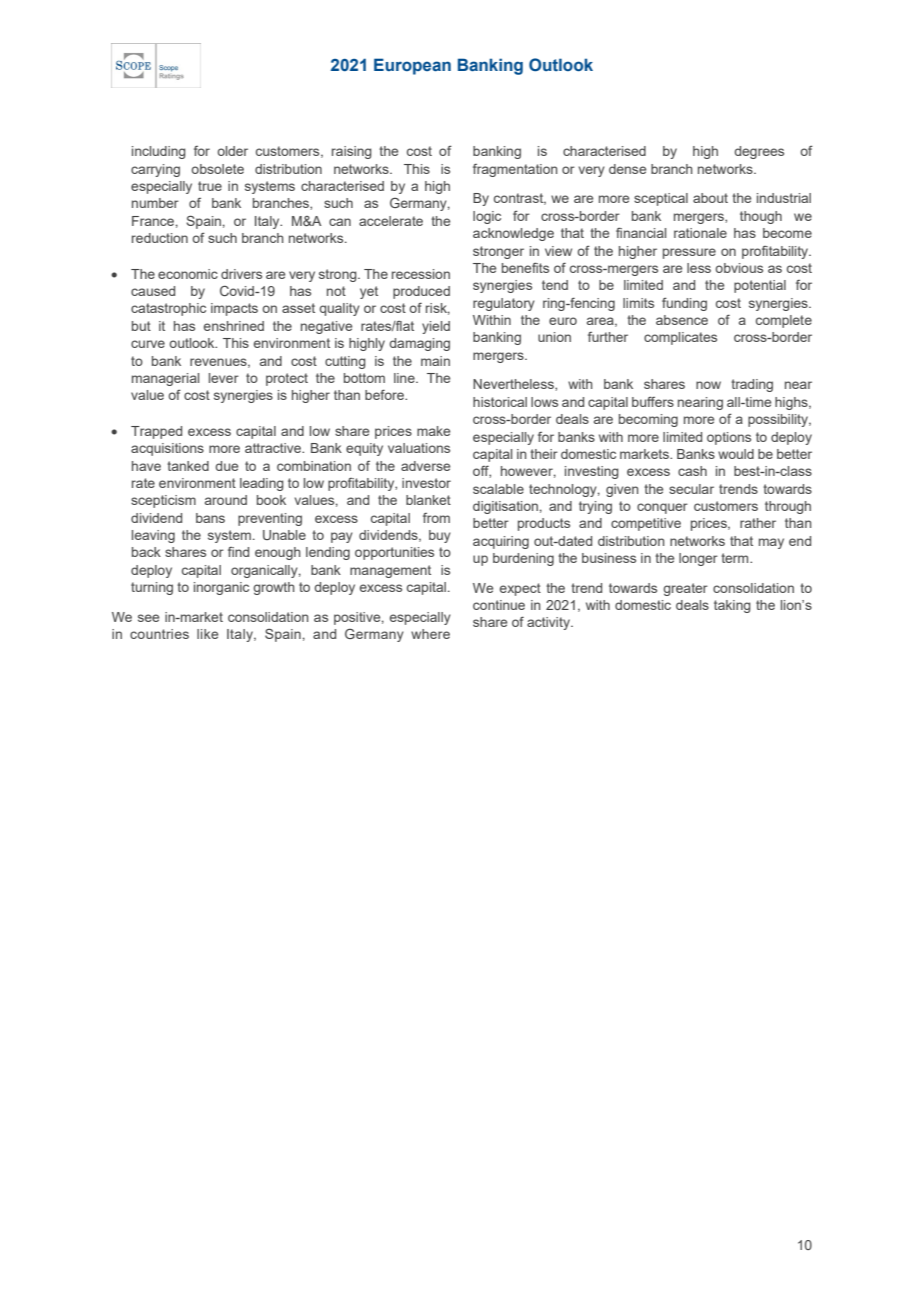 The image size is (924, 1308). I want to click on historical, so click(500, 402).
